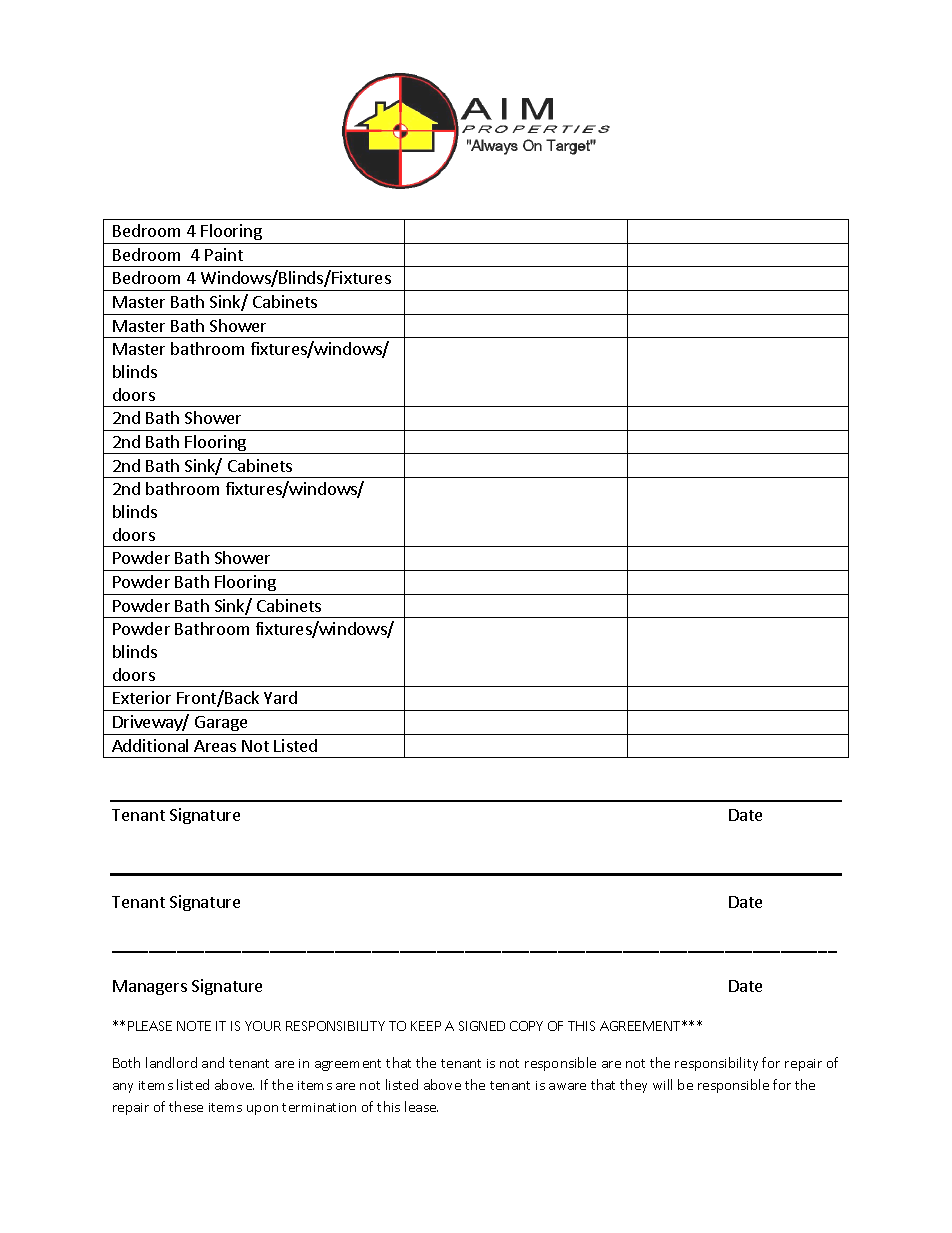 This screenshot has height=1233, width=952. What do you see at coordinates (215, 746) in the screenshot?
I see `Areas` at bounding box center [215, 746].
